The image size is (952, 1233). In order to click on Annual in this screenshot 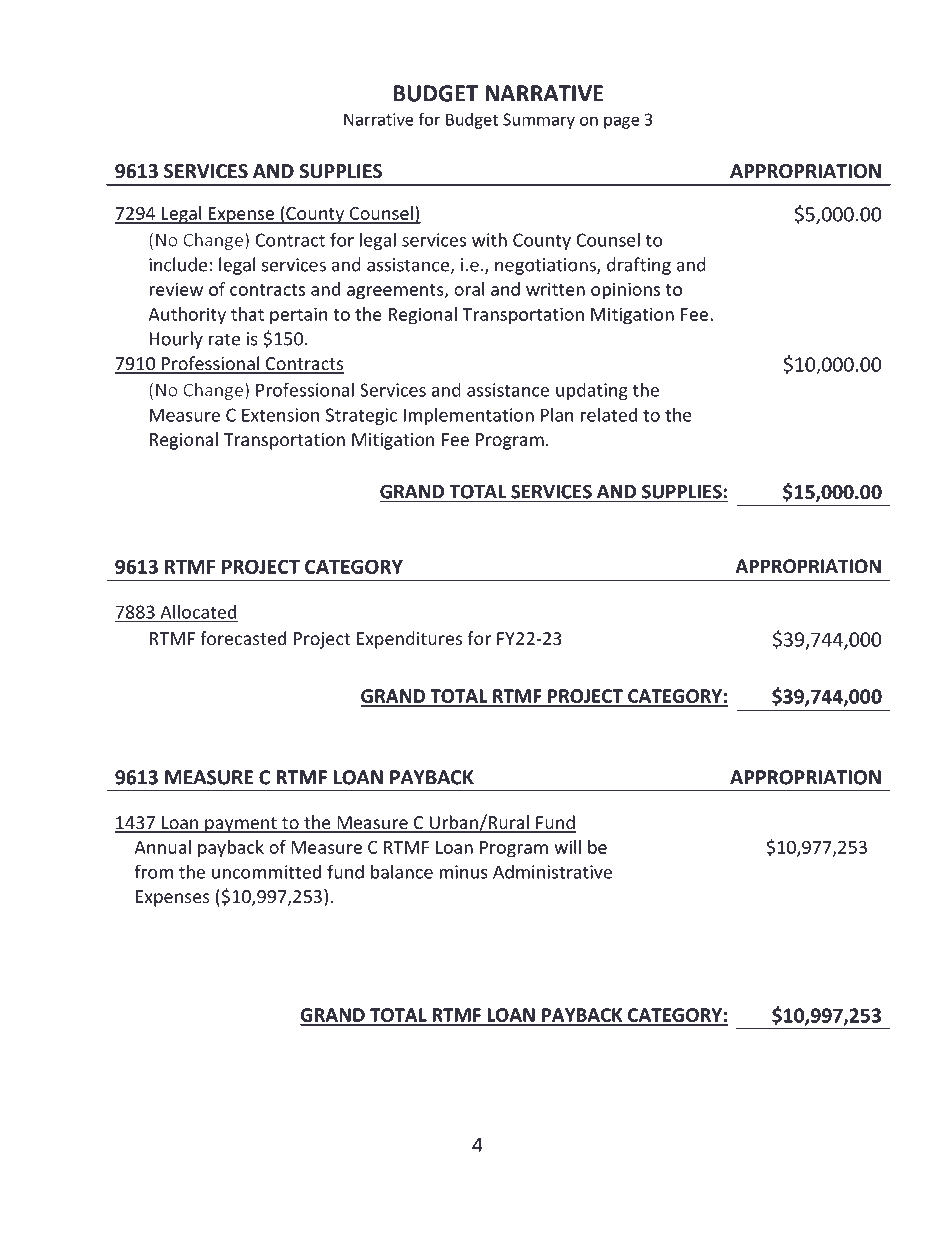, I will do `click(162, 847)`.
